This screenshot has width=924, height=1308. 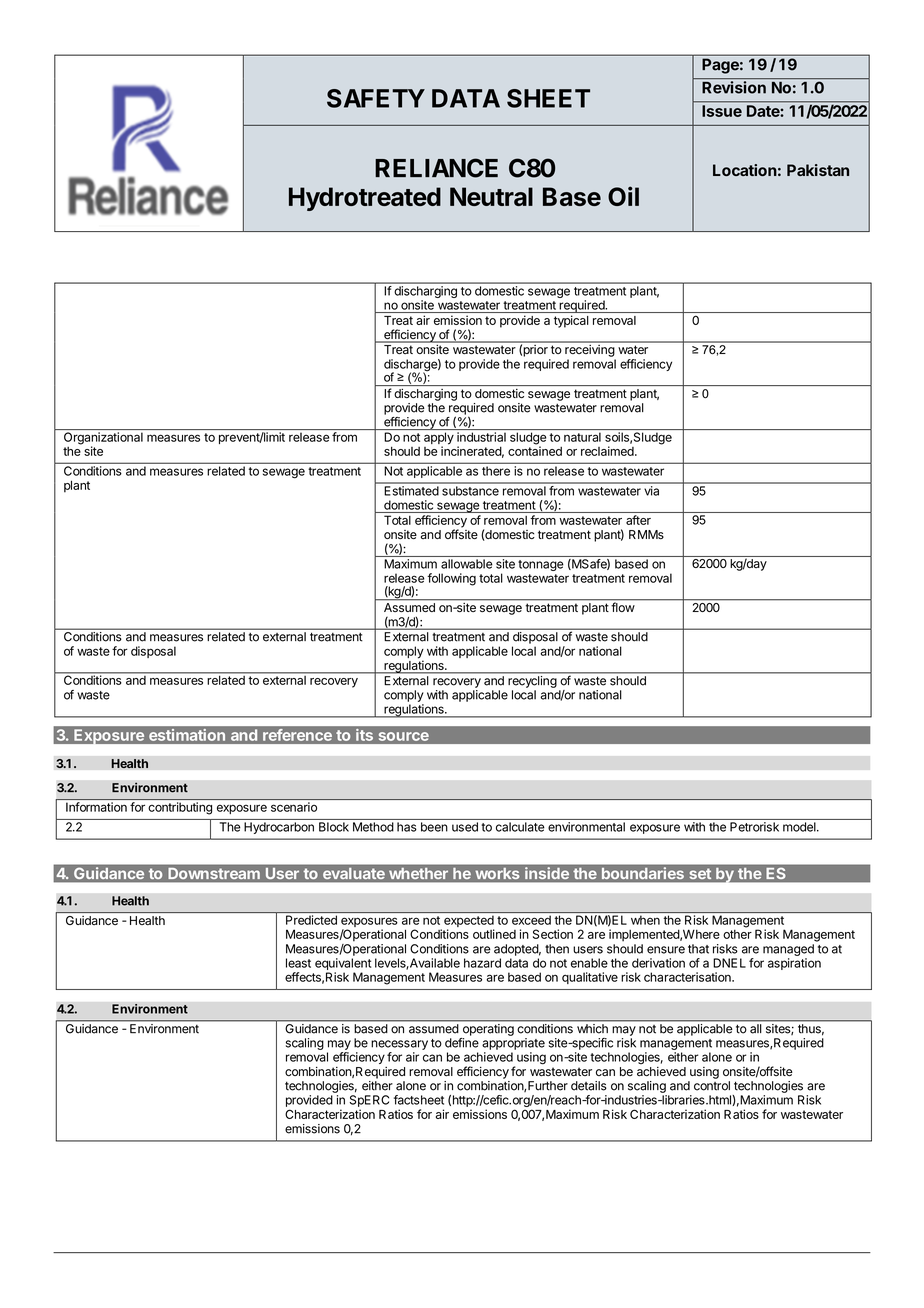 I want to click on industrial, so click(x=481, y=437).
